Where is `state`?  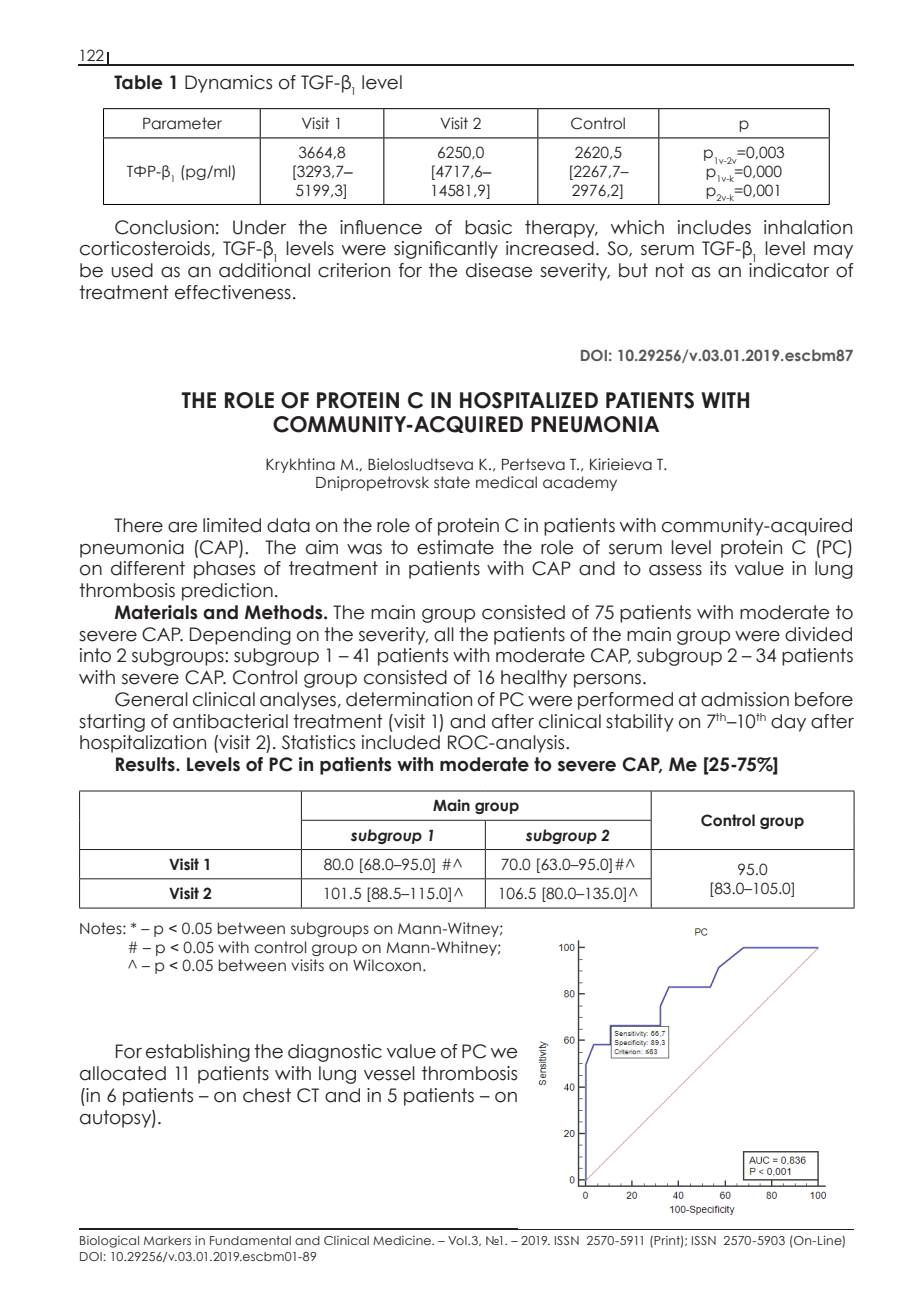 state is located at coordinates (452, 482).
